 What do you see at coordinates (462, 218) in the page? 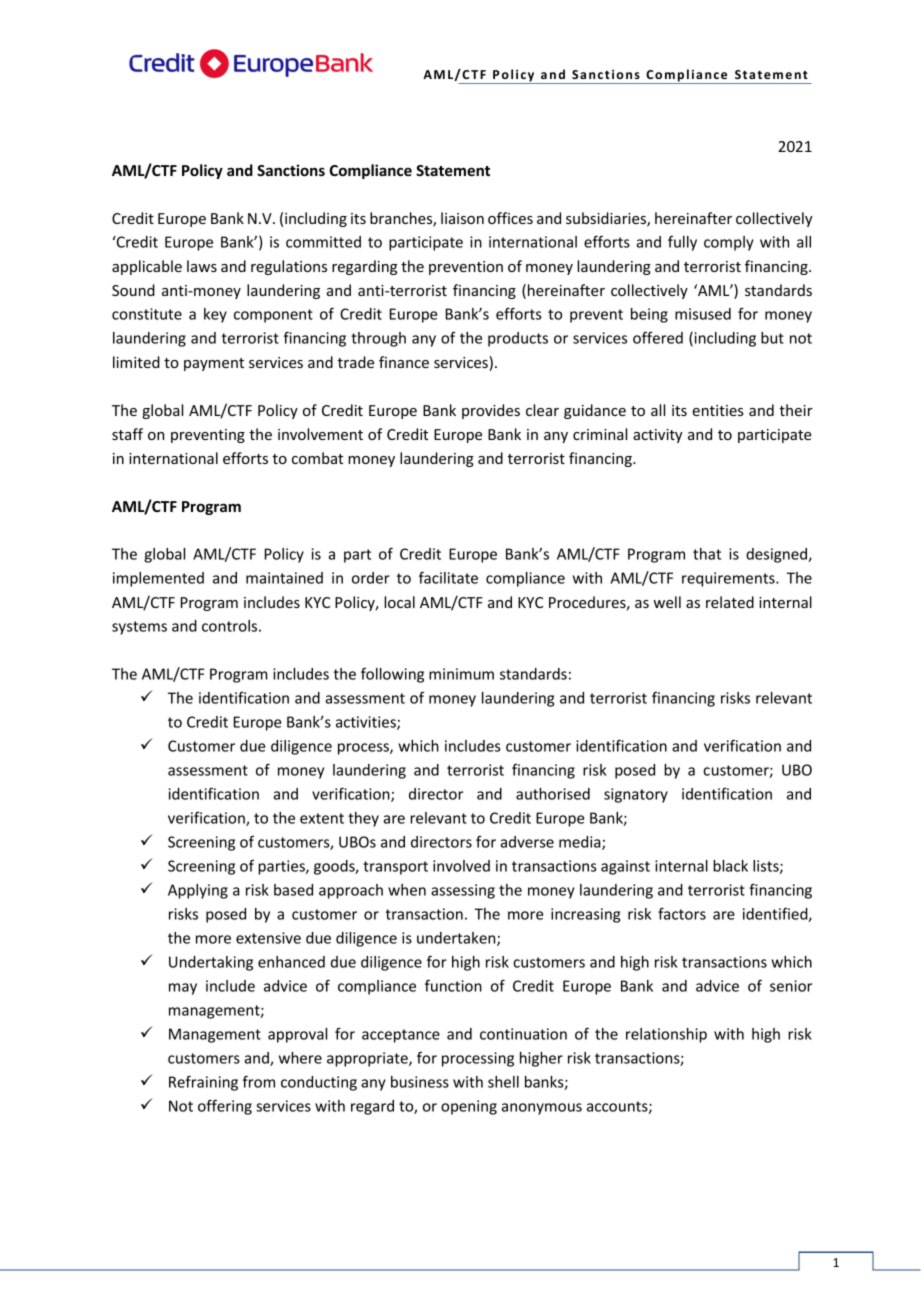
I see `liaison` at bounding box center [462, 218].
